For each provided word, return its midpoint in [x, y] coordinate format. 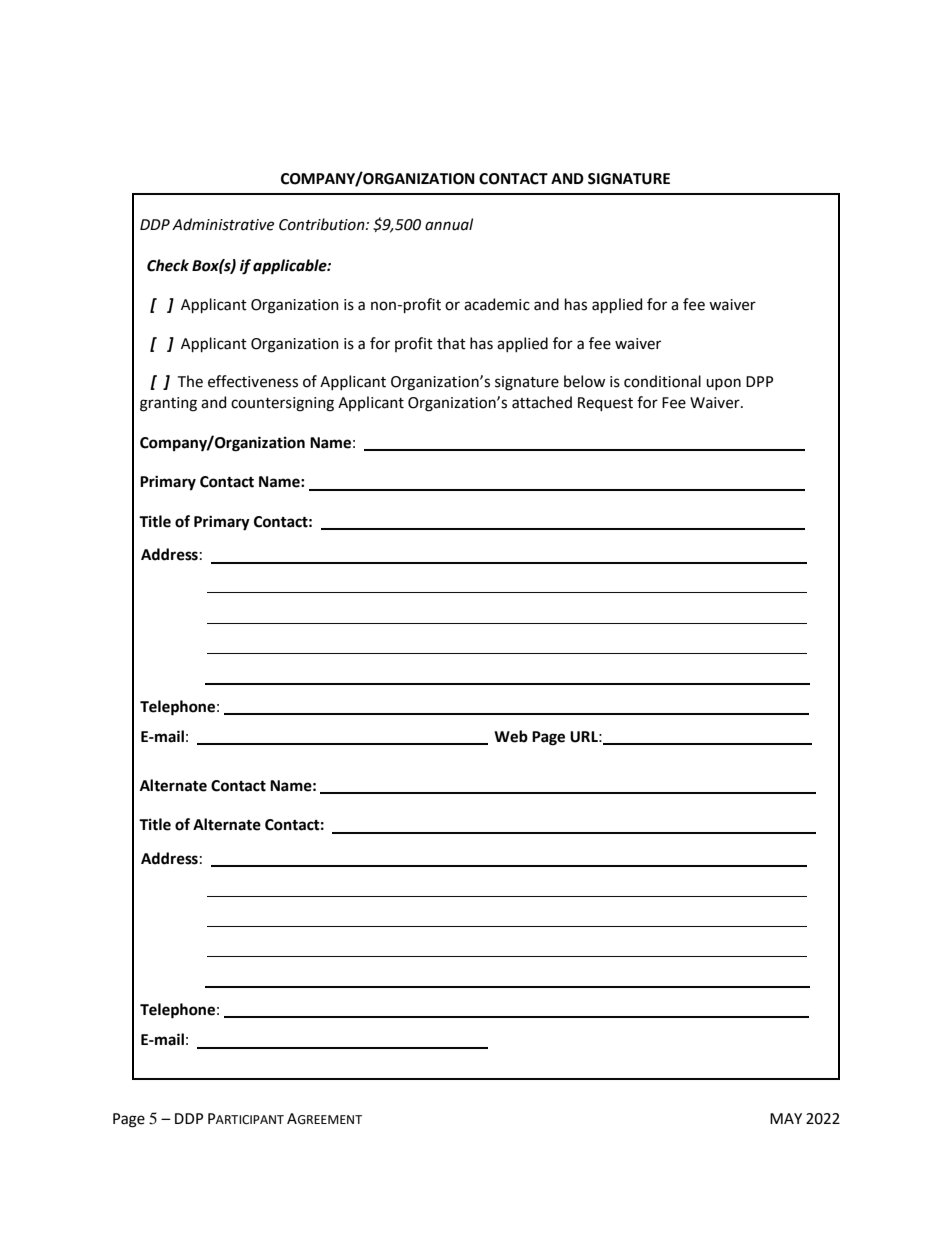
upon [723, 384]
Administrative [223, 224]
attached [542, 402]
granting [168, 404]
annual [449, 224]
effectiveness [253, 381]
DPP [759, 381]
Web [511, 736]
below [584, 381]
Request [605, 404]
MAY [786, 1118]
